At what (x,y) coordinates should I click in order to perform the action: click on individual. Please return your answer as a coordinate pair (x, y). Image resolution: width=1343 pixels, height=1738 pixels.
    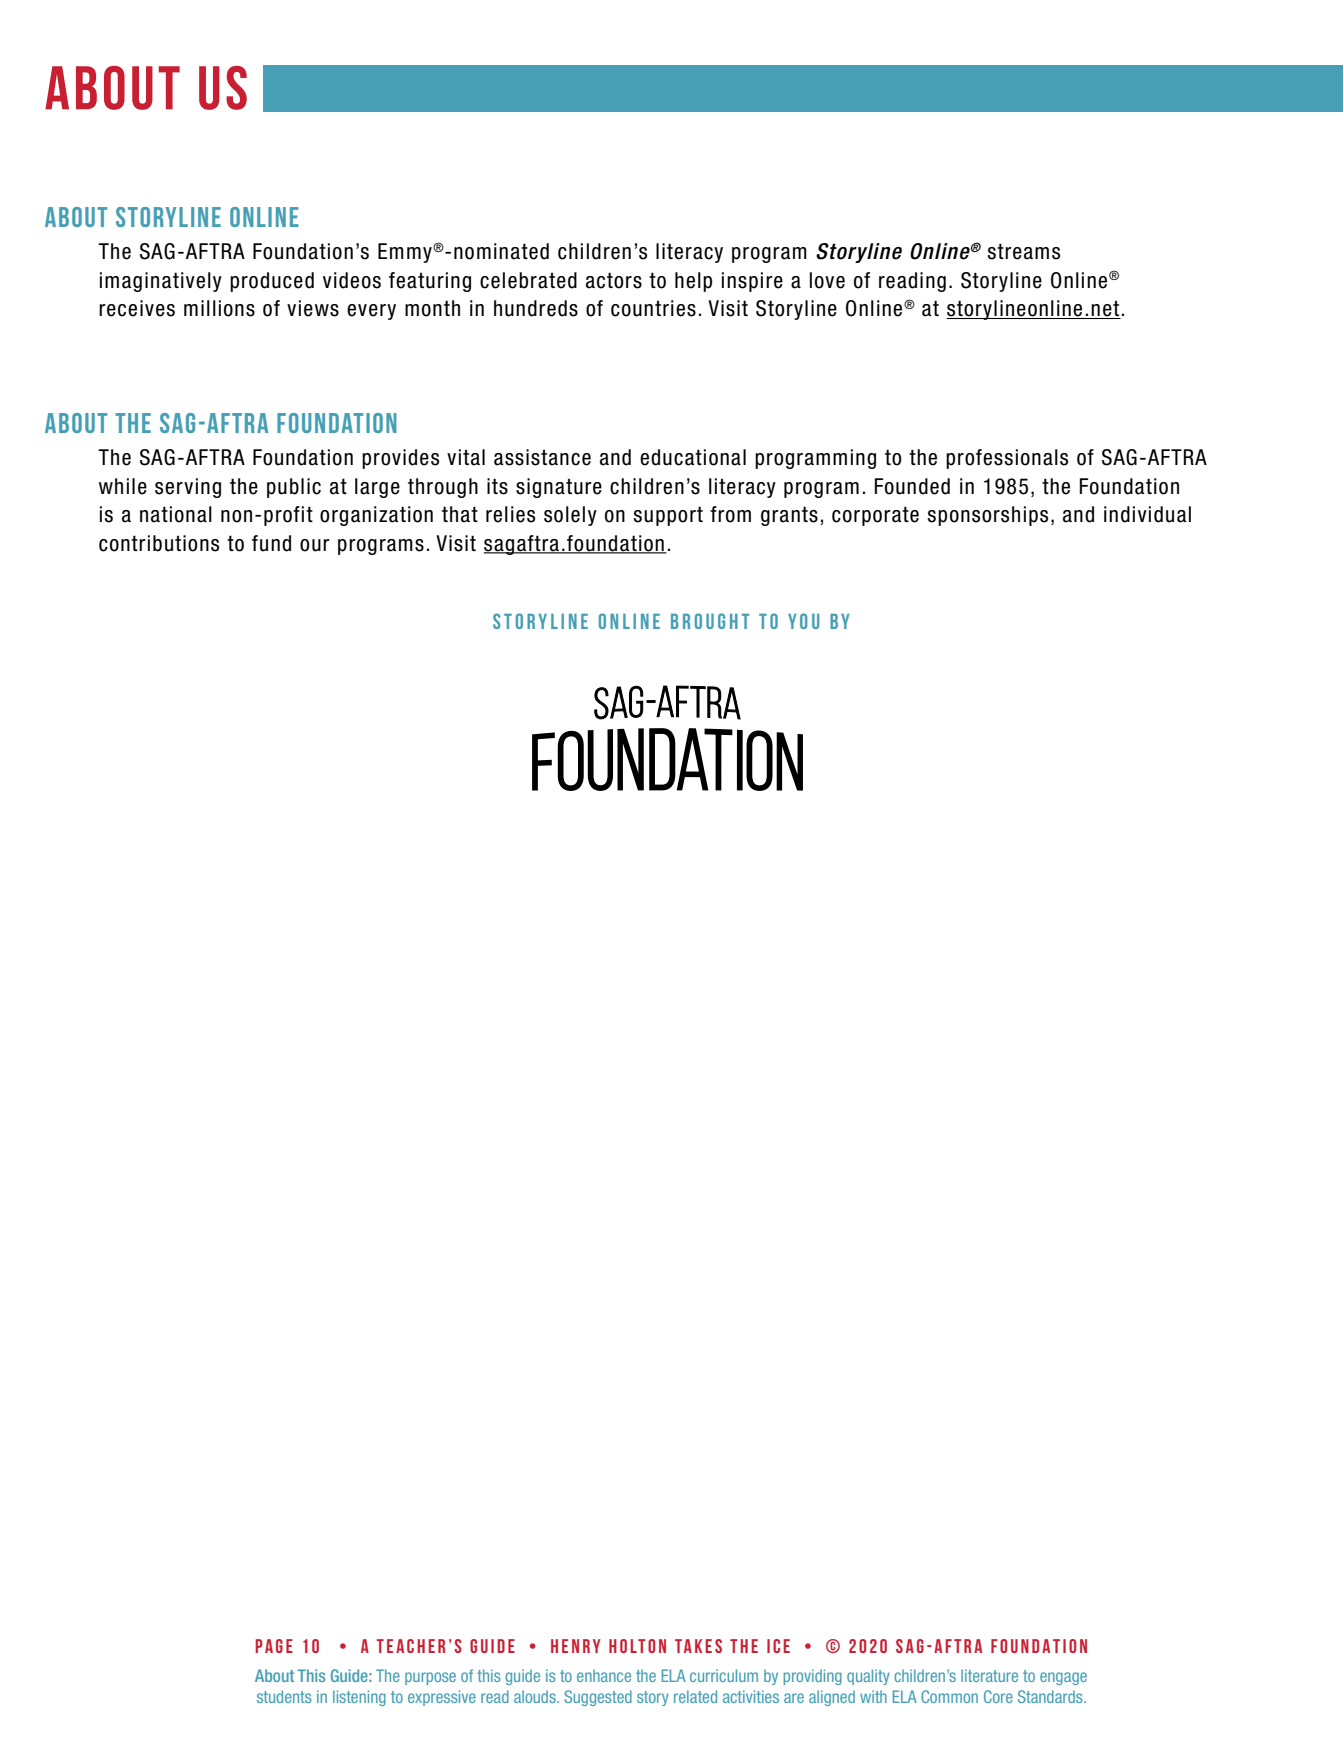
    Looking at the image, I should click on (1147, 514).
